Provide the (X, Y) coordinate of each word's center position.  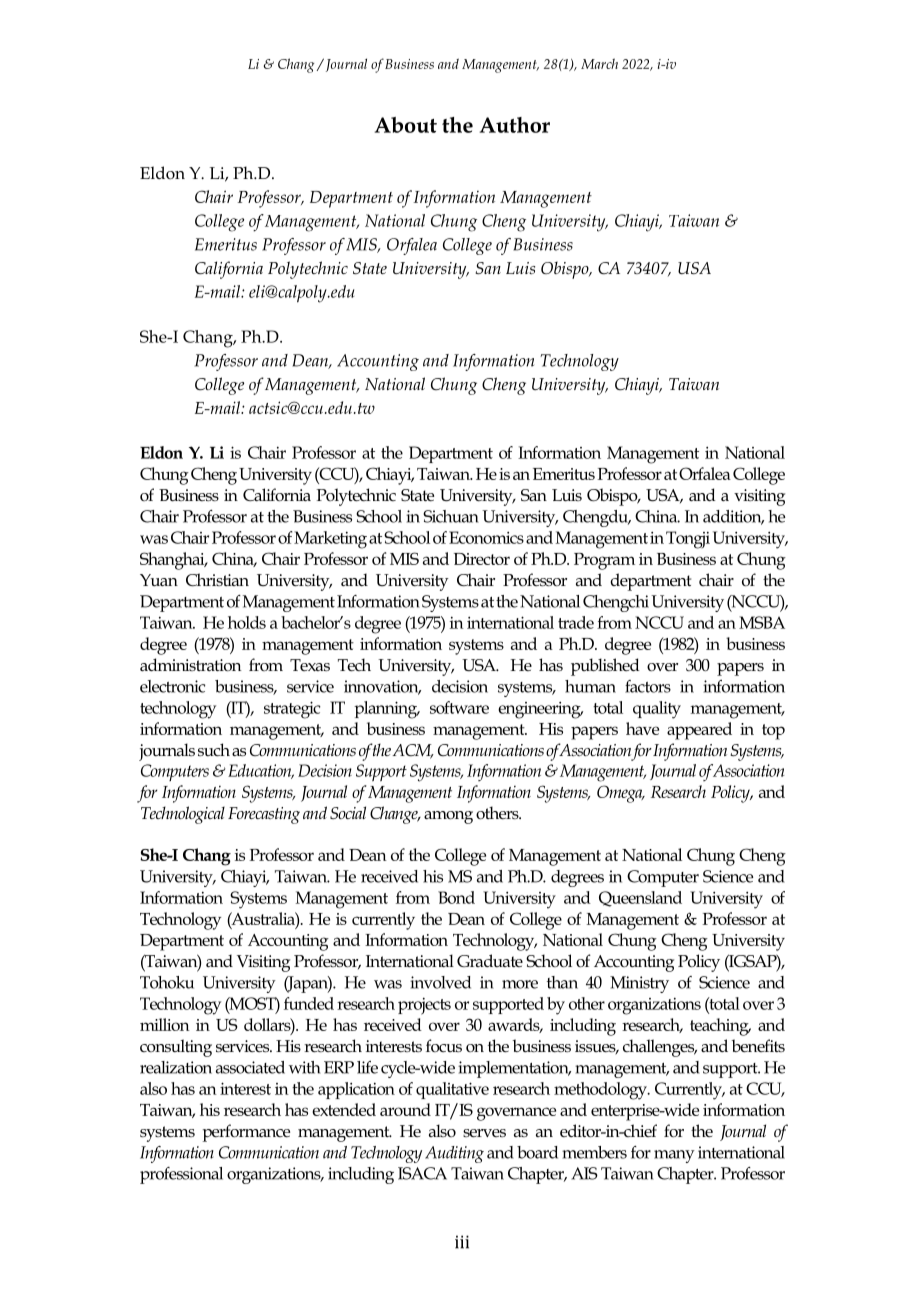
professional (181, 1175)
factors (648, 686)
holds (247, 622)
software (459, 707)
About (406, 125)
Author (515, 125)
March (599, 63)
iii (462, 1242)
